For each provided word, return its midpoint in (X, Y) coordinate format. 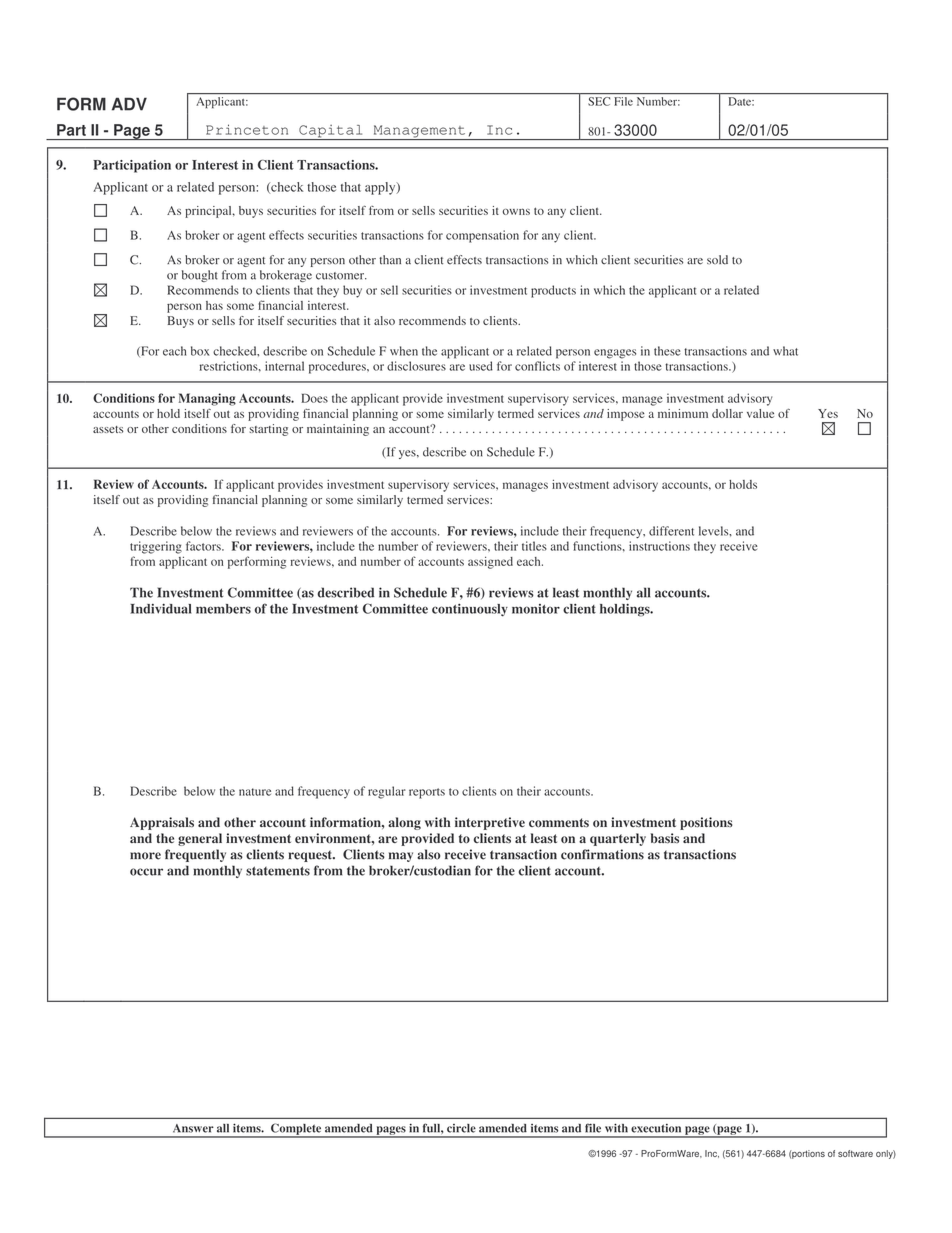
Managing (207, 399)
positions (706, 823)
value (760, 413)
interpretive (490, 823)
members (223, 609)
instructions (659, 546)
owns (516, 211)
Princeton (247, 129)
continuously (470, 610)
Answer (193, 1128)
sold (717, 260)
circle (461, 1128)
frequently (195, 855)
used (481, 366)
